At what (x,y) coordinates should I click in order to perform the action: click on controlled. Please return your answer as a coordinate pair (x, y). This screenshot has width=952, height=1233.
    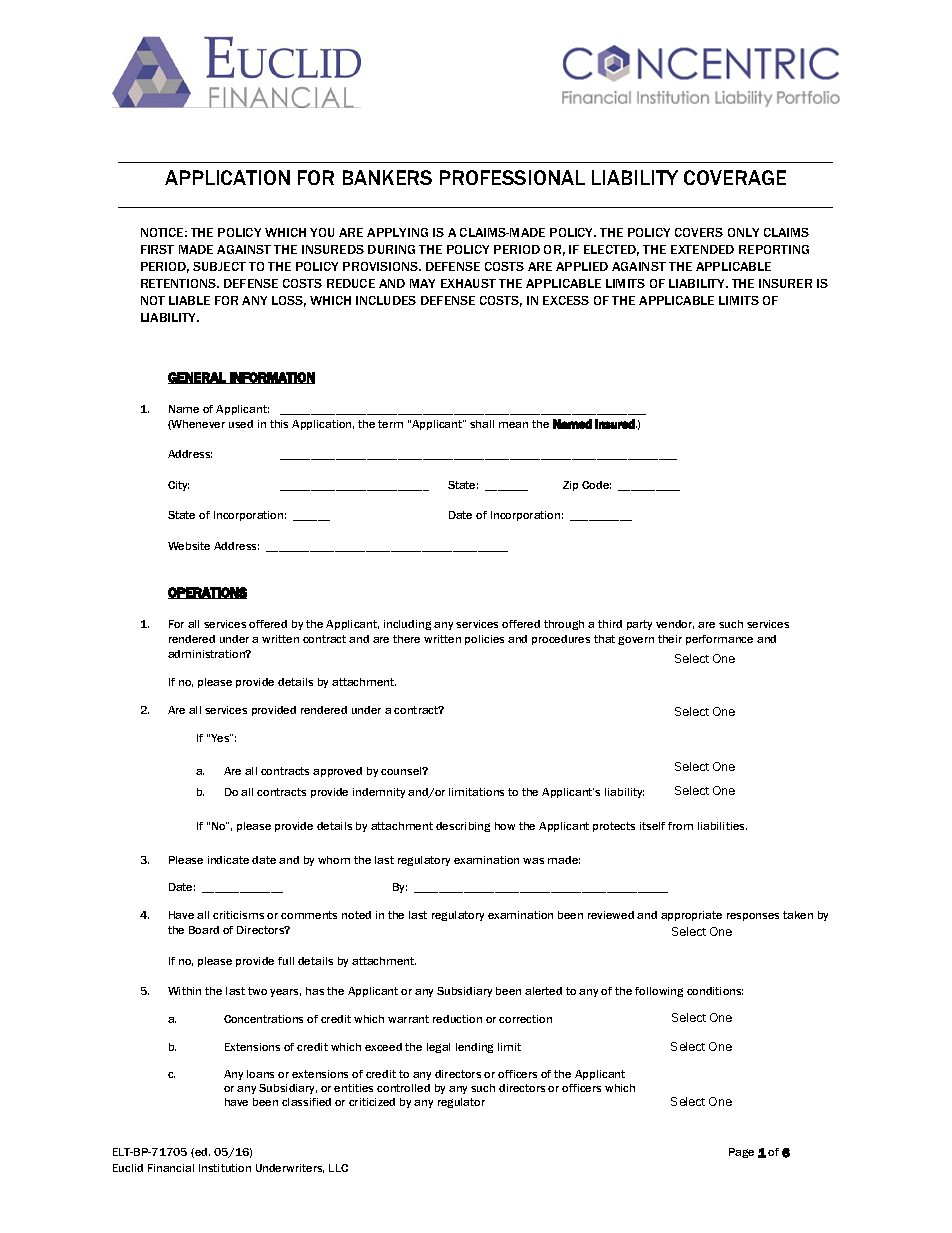
    Looking at the image, I should click on (403, 1088).
